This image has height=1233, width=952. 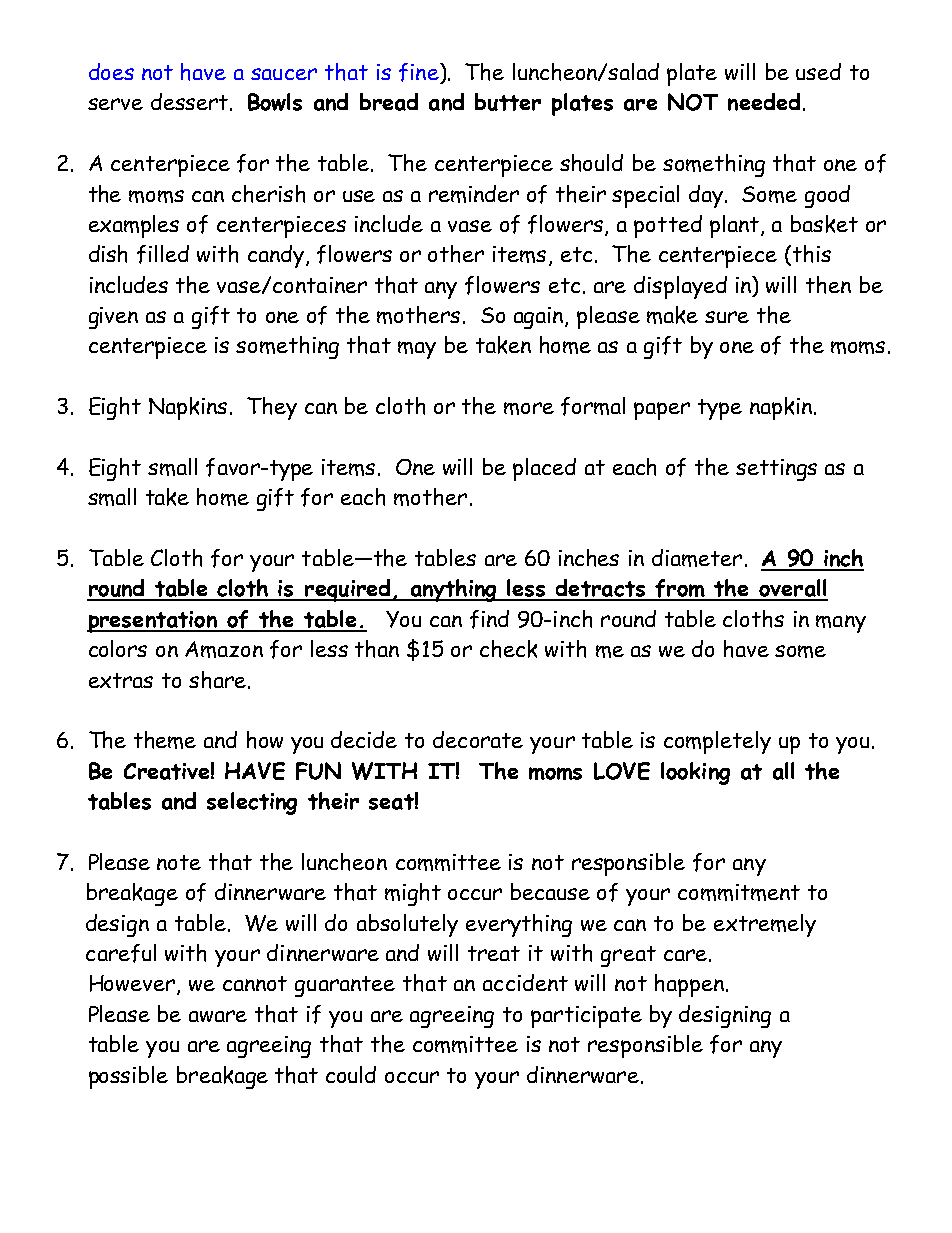 What do you see at coordinates (776, 470) in the image?
I see `settings` at bounding box center [776, 470].
